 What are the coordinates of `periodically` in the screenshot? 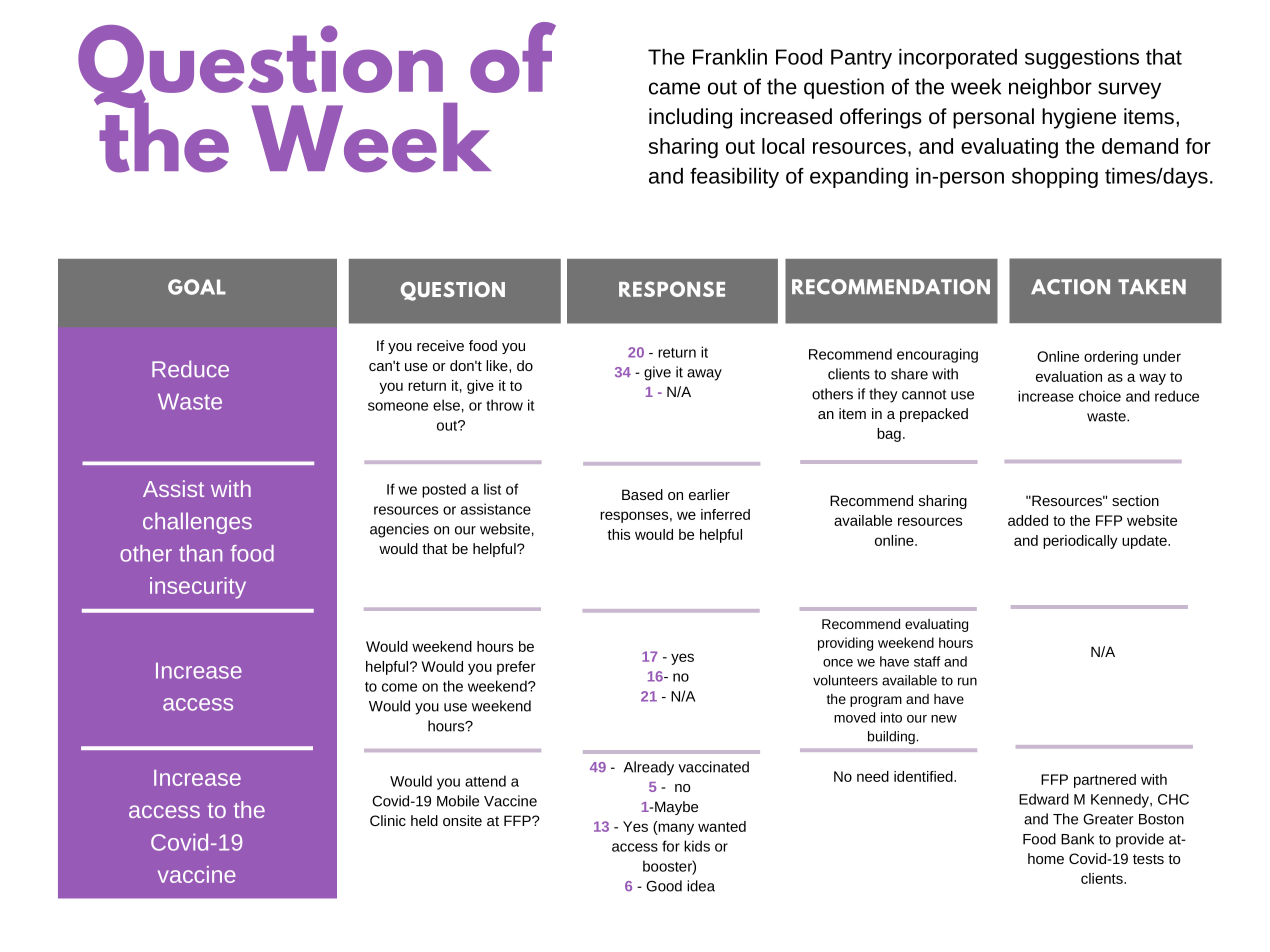 It's located at (1080, 542).
